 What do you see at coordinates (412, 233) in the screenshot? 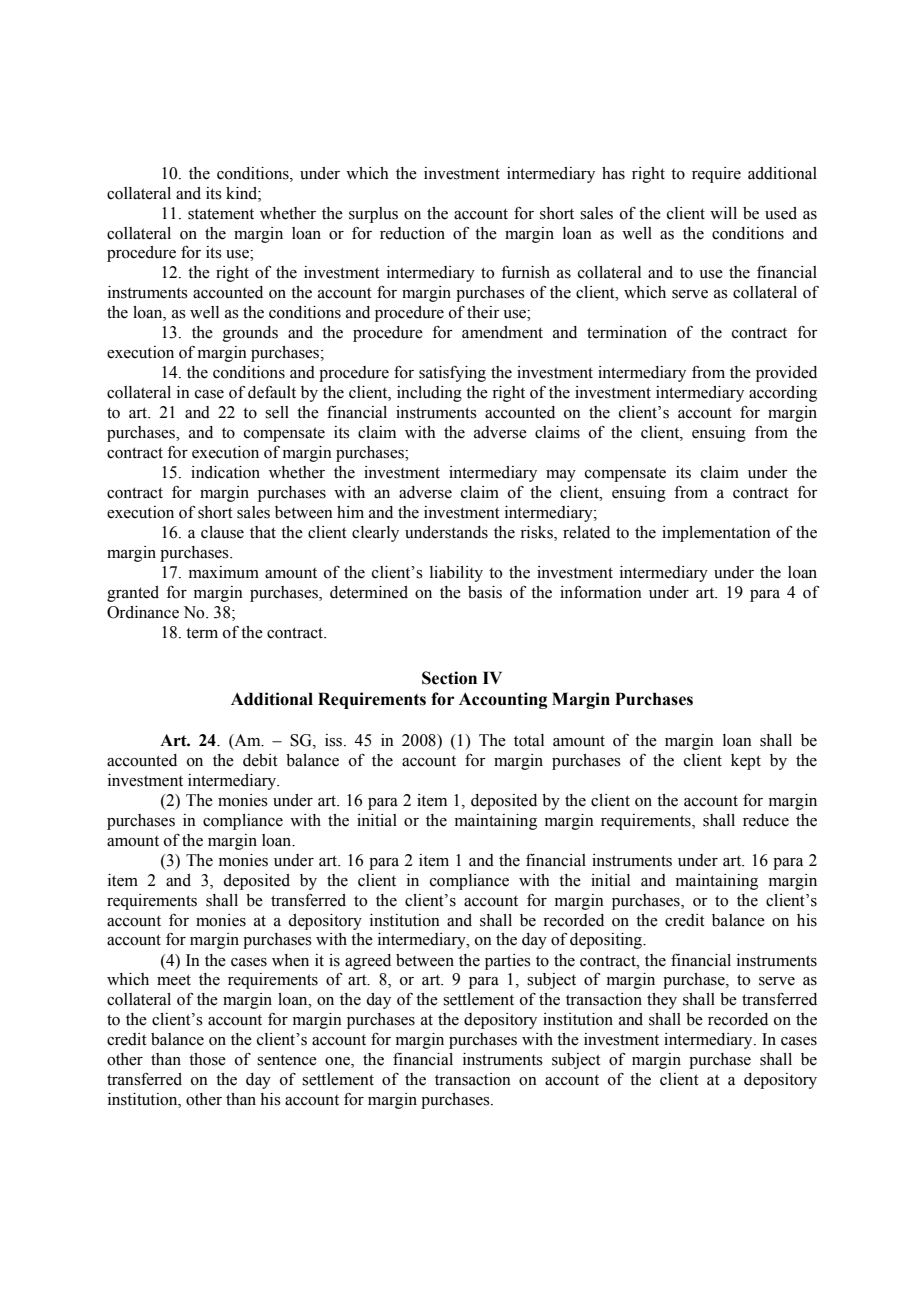
I see `reduction` at bounding box center [412, 233].
